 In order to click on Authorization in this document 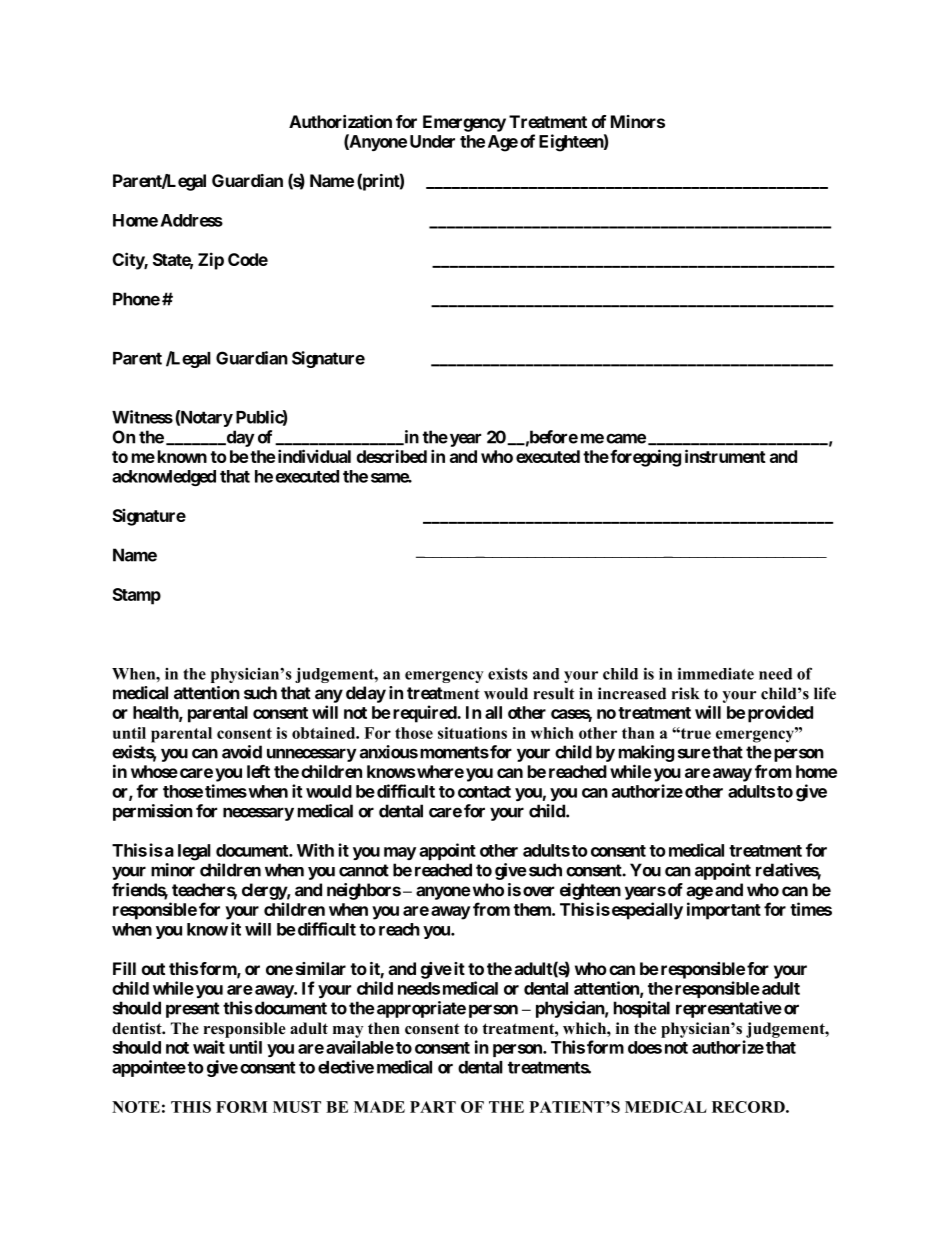, I will do `click(340, 121)`.
